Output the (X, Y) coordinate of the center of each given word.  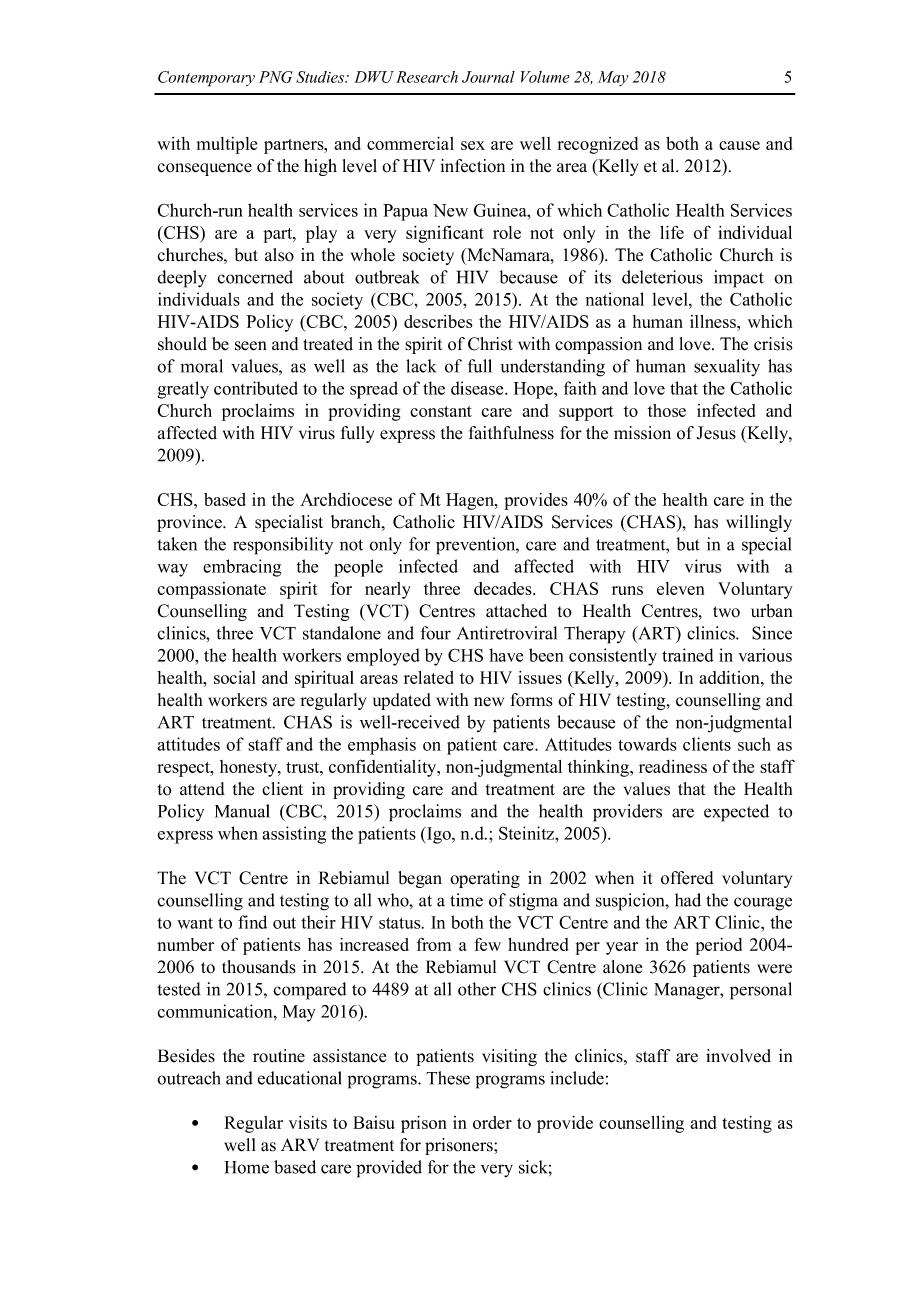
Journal (488, 77)
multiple (227, 145)
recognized (598, 145)
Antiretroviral (507, 633)
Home (247, 1167)
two (726, 612)
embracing (242, 568)
